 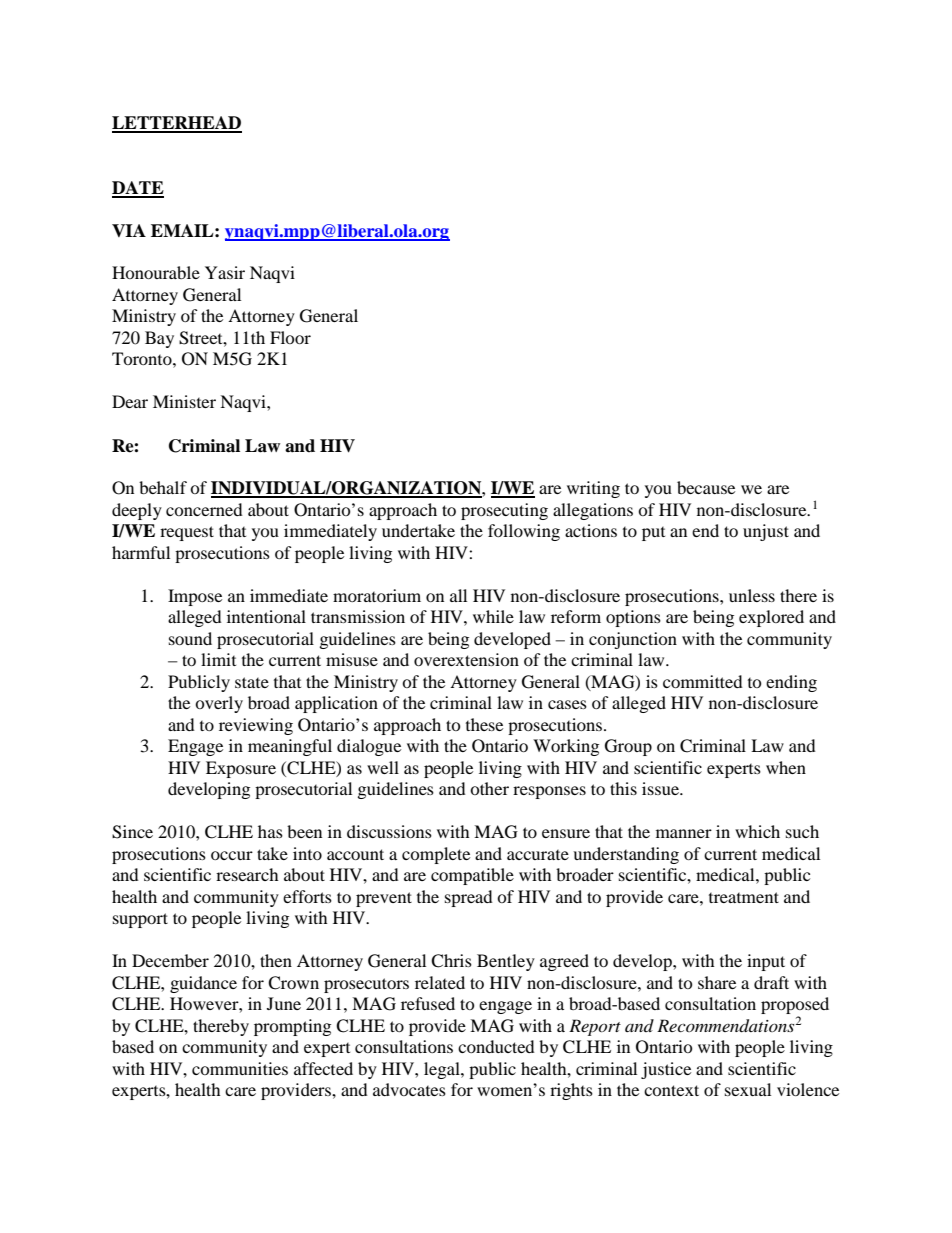 What do you see at coordinates (593, 489) in the screenshot?
I see `writing` at bounding box center [593, 489].
